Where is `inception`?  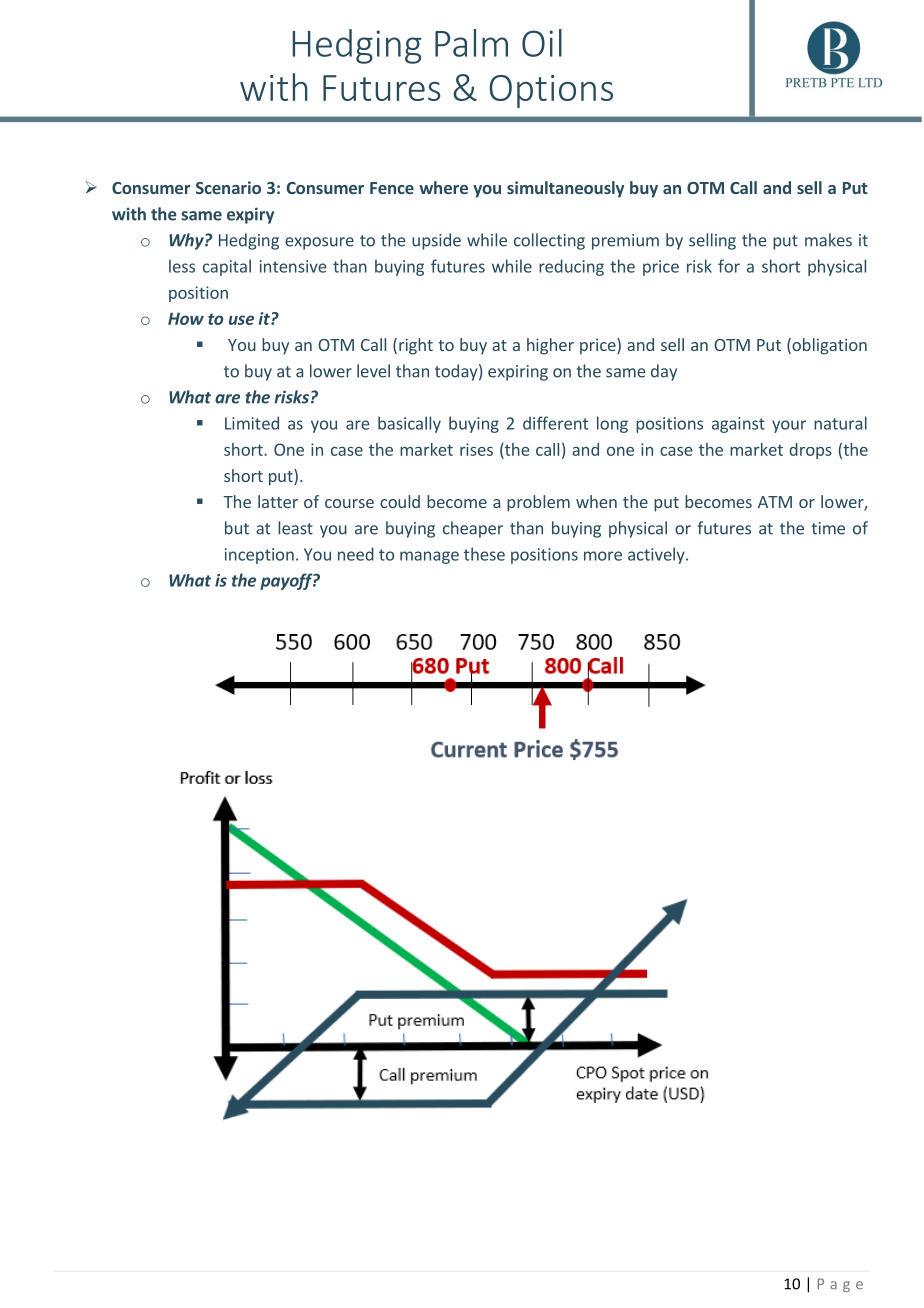
inception is located at coordinates (259, 556).
